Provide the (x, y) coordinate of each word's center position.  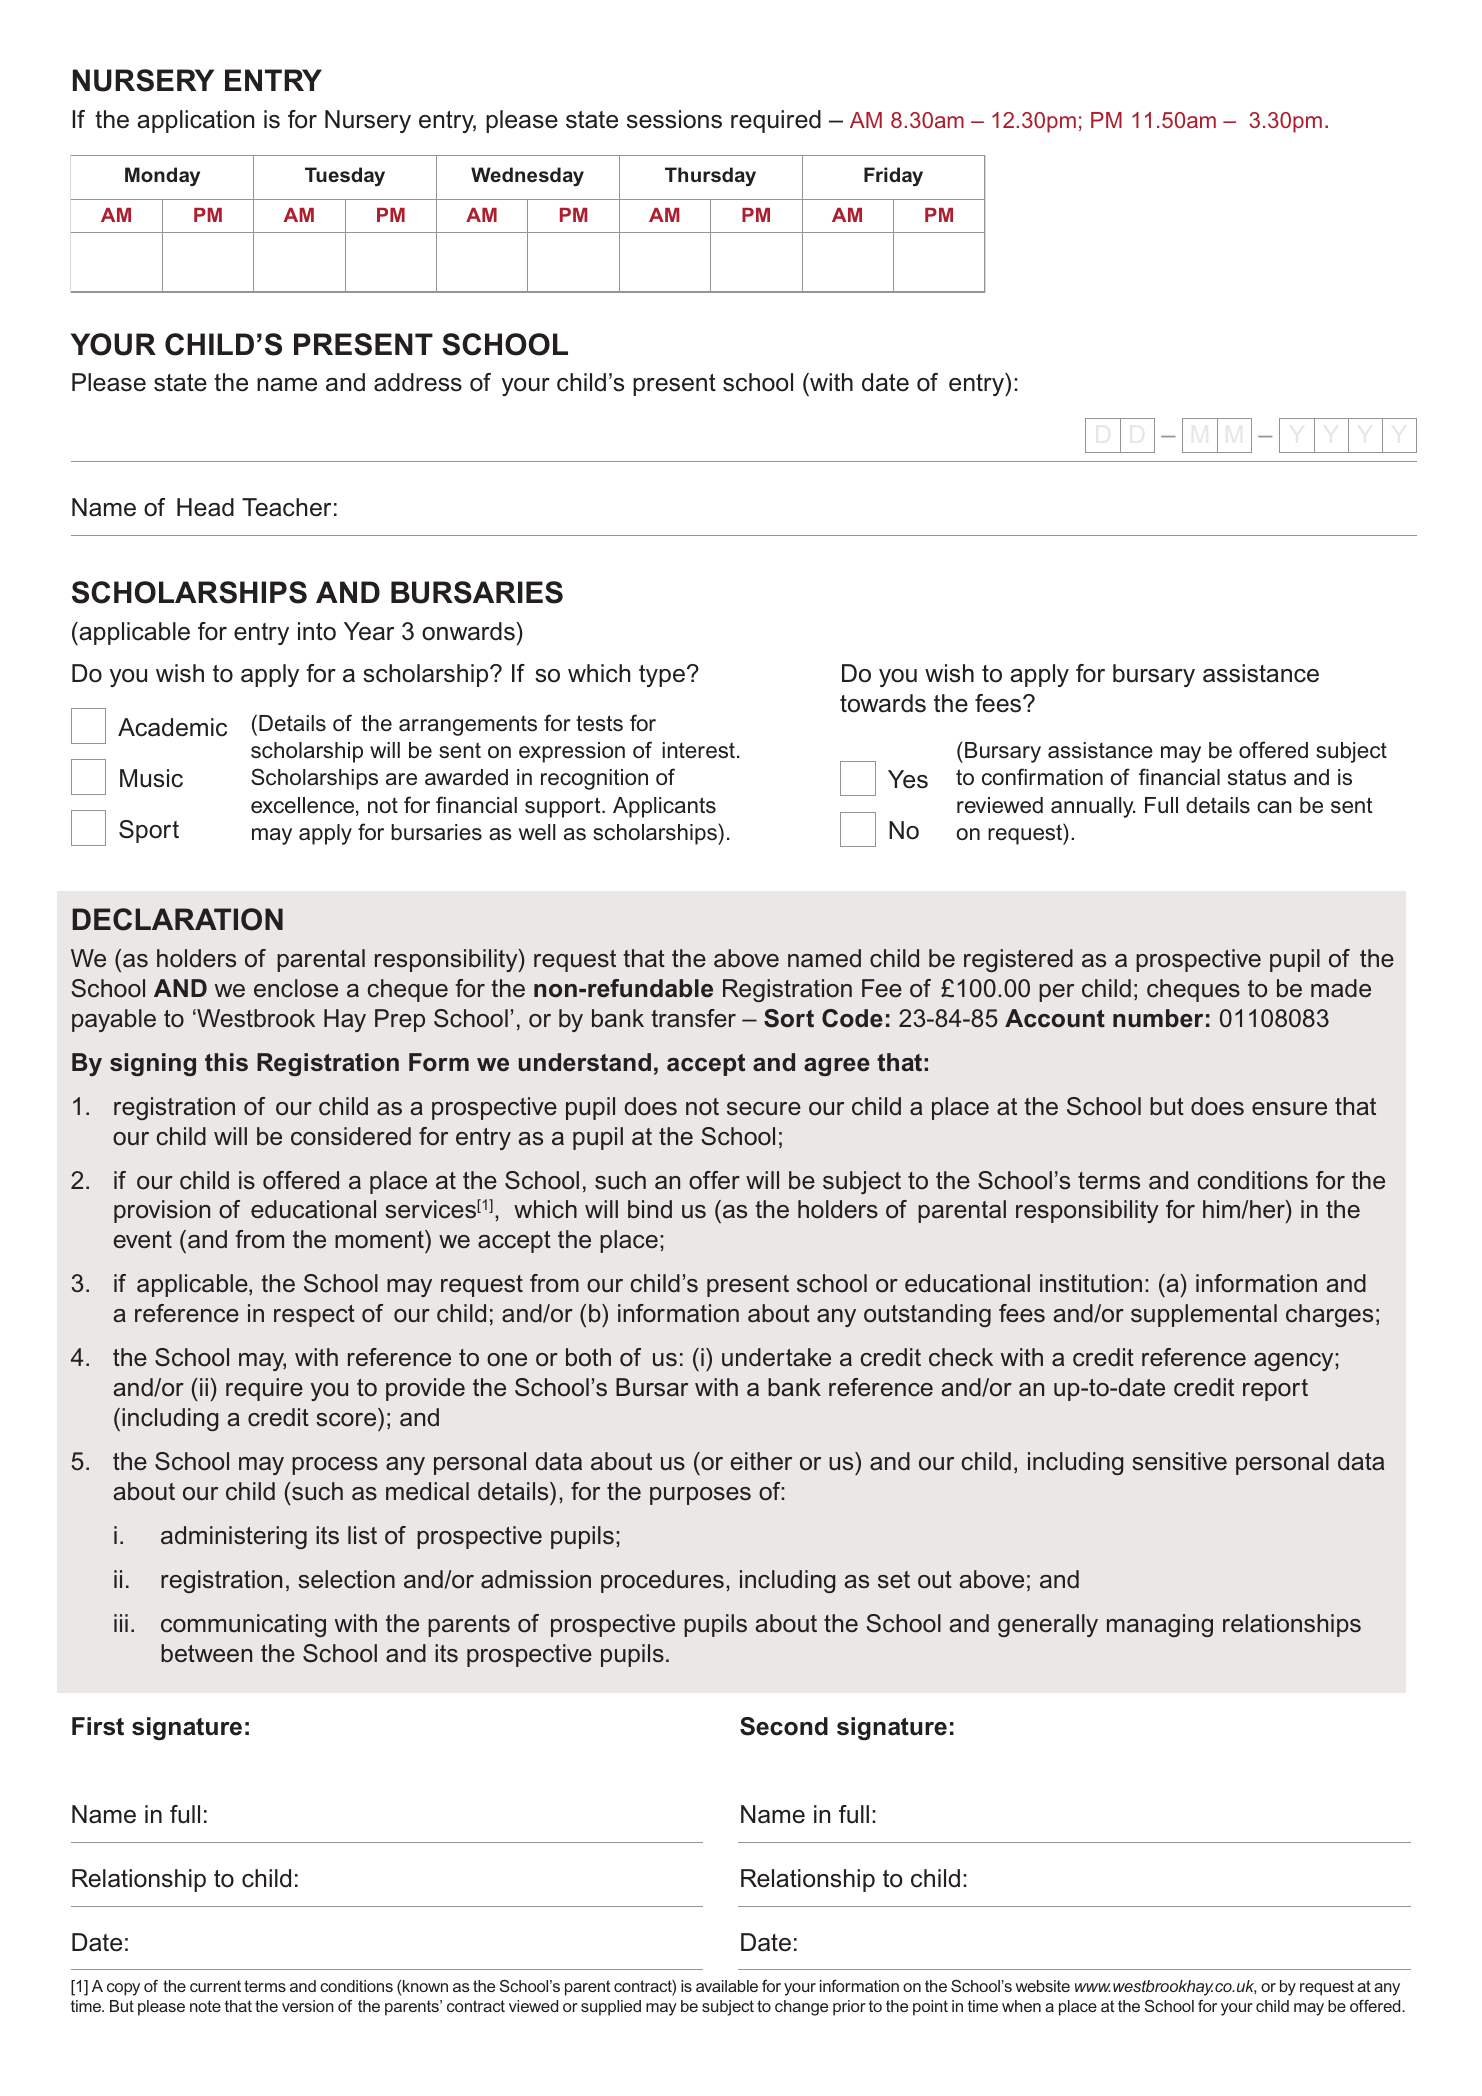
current (215, 1986)
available (727, 1986)
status (1257, 777)
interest (698, 750)
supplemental (1204, 1315)
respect (314, 1316)
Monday (162, 176)
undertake (776, 1357)
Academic (172, 727)
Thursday (710, 176)
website (1042, 1986)
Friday (893, 176)
